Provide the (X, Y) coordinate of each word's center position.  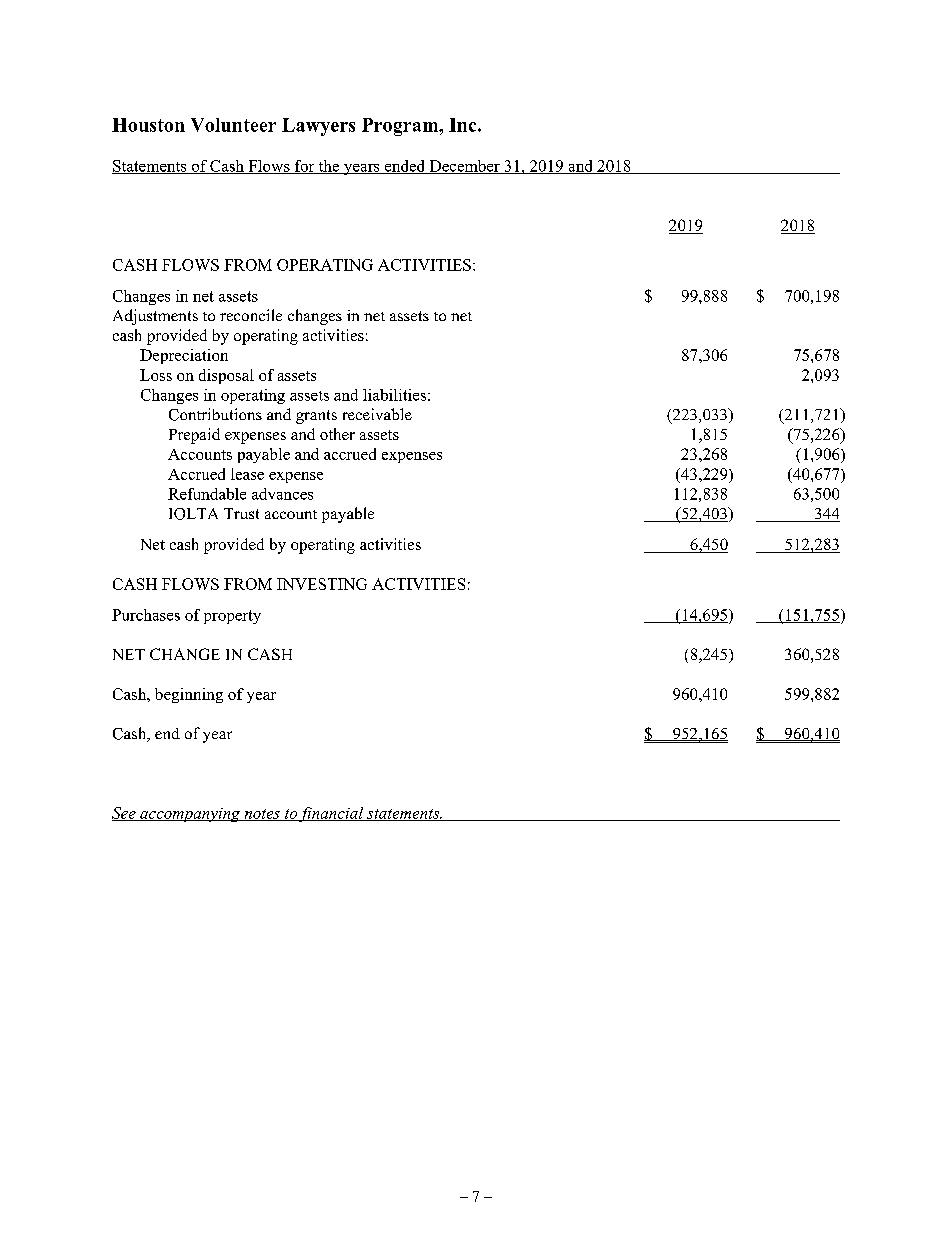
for (305, 167)
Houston (148, 125)
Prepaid (194, 436)
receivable (377, 414)
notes (262, 815)
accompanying (190, 815)
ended (405, 167)
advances (282, 494)
